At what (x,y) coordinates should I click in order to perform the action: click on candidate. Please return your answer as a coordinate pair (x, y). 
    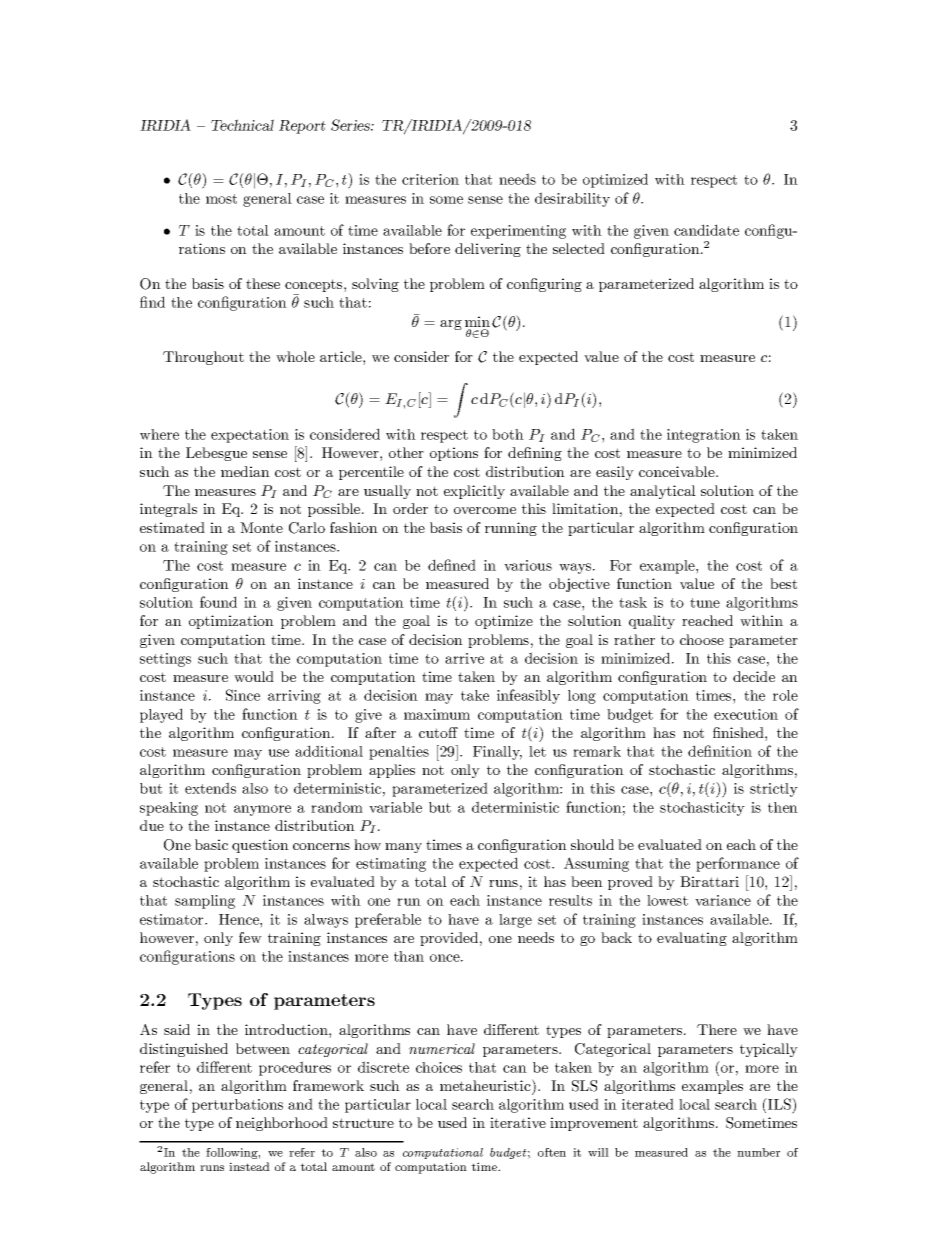
    Looking at the image, I should click on (706, 230).
